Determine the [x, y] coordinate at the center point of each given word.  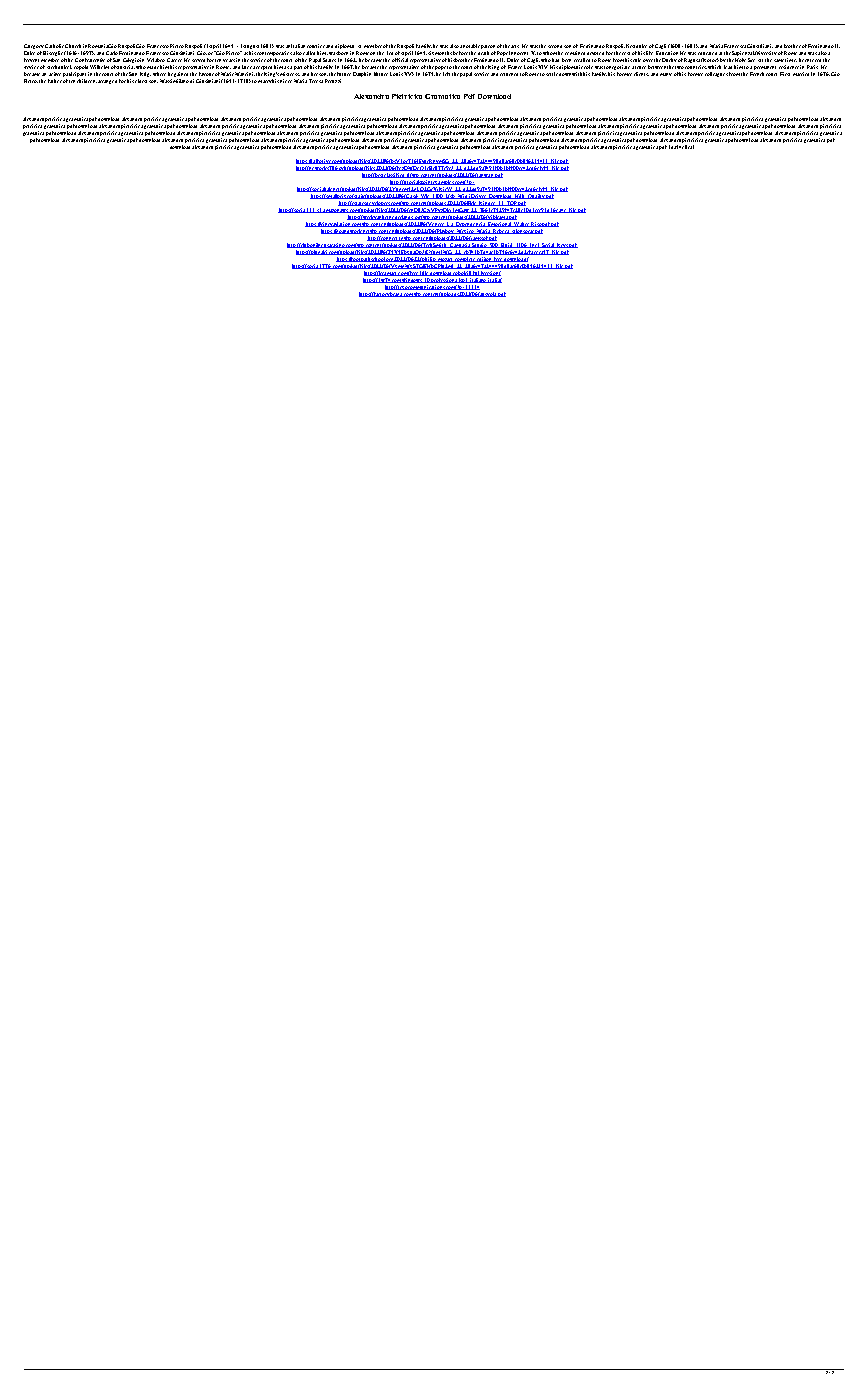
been [566, 60]
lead [728, 67]
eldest [141, 81]
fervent [31, 60]
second [556, 46]
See [751, 60]
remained [575, 53]
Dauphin [362, 74]
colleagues [716, 74]
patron [488, 48]
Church [73, 46]
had [555, 60]
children [87, 81]
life [649, 53]
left [446, 74]
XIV [543, 67]
